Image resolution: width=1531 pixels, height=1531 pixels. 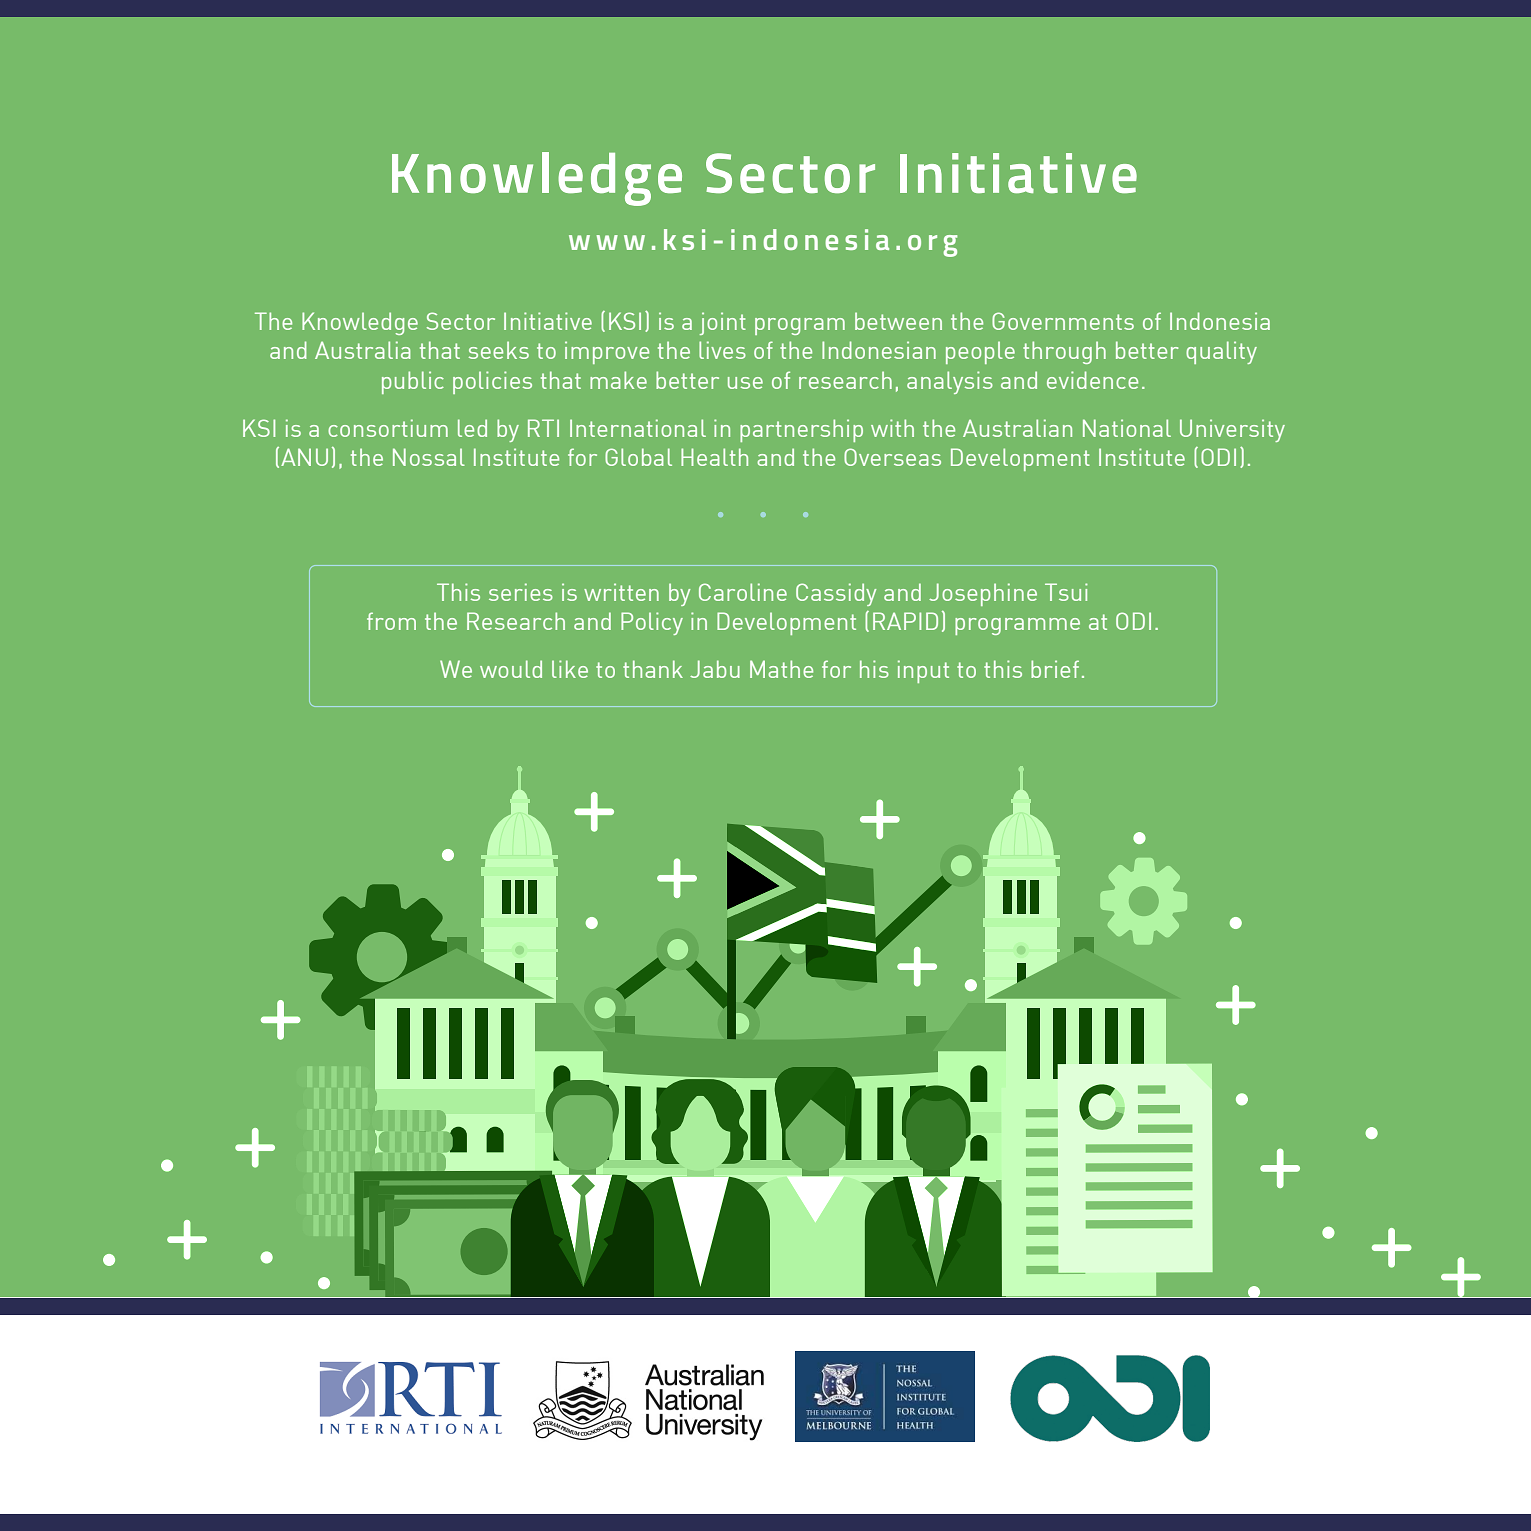 I want to click on seeks, so click(x=499, y=350).
